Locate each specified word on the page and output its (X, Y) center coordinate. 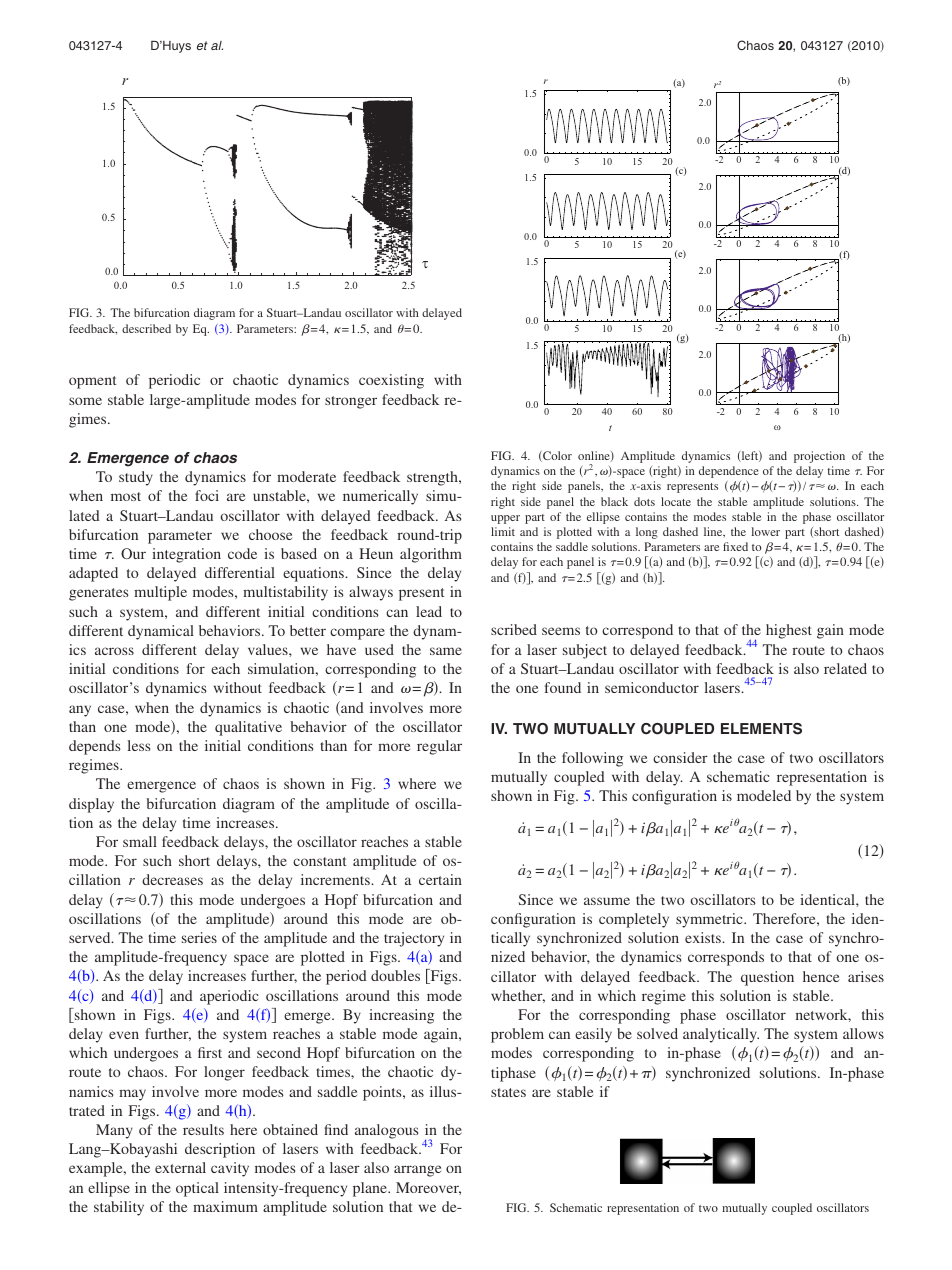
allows (863, 1033)
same (446, 651)
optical (197, 1189)
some (85, 401)
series (199, 937)
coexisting (391, 381)
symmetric (710, 920)
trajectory (414, 939)
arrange (417, 1171)
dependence (729, 472)
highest (789, 631)
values (269, 649)
